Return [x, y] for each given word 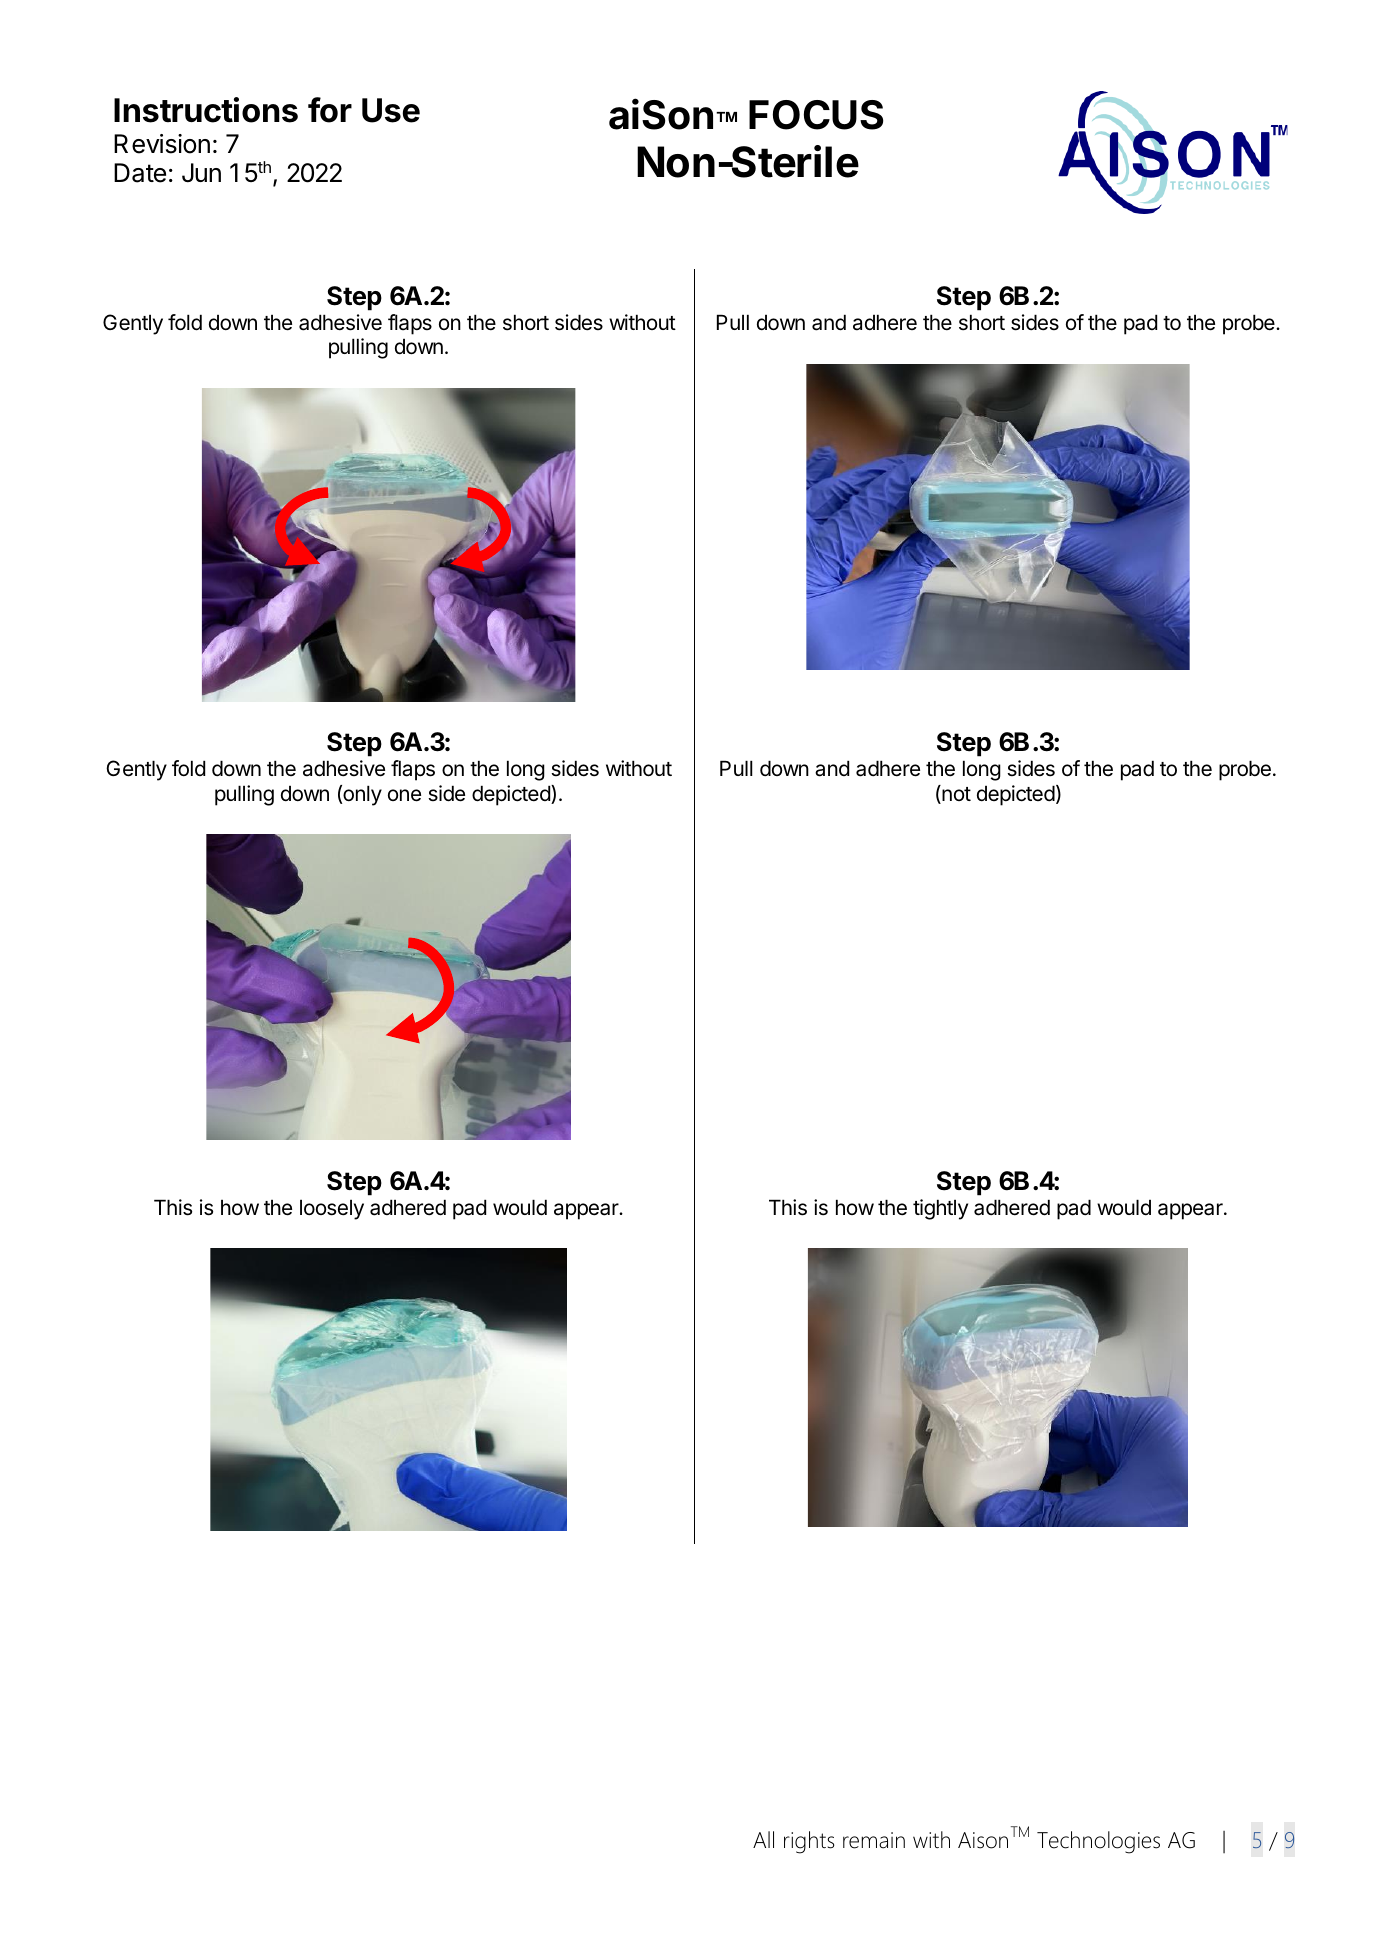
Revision [162, 144]
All [763, 1839]
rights [809, 1842]
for [330, 110]
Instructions [206, 110]
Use [391, 110]
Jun [201, 173]
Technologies [1098, 1842]
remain [874, 1840]
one [404, 795]
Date [140, 173]
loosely [332, 1209]
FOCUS [816, 115]
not [955, 794]
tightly [940, 1209]
